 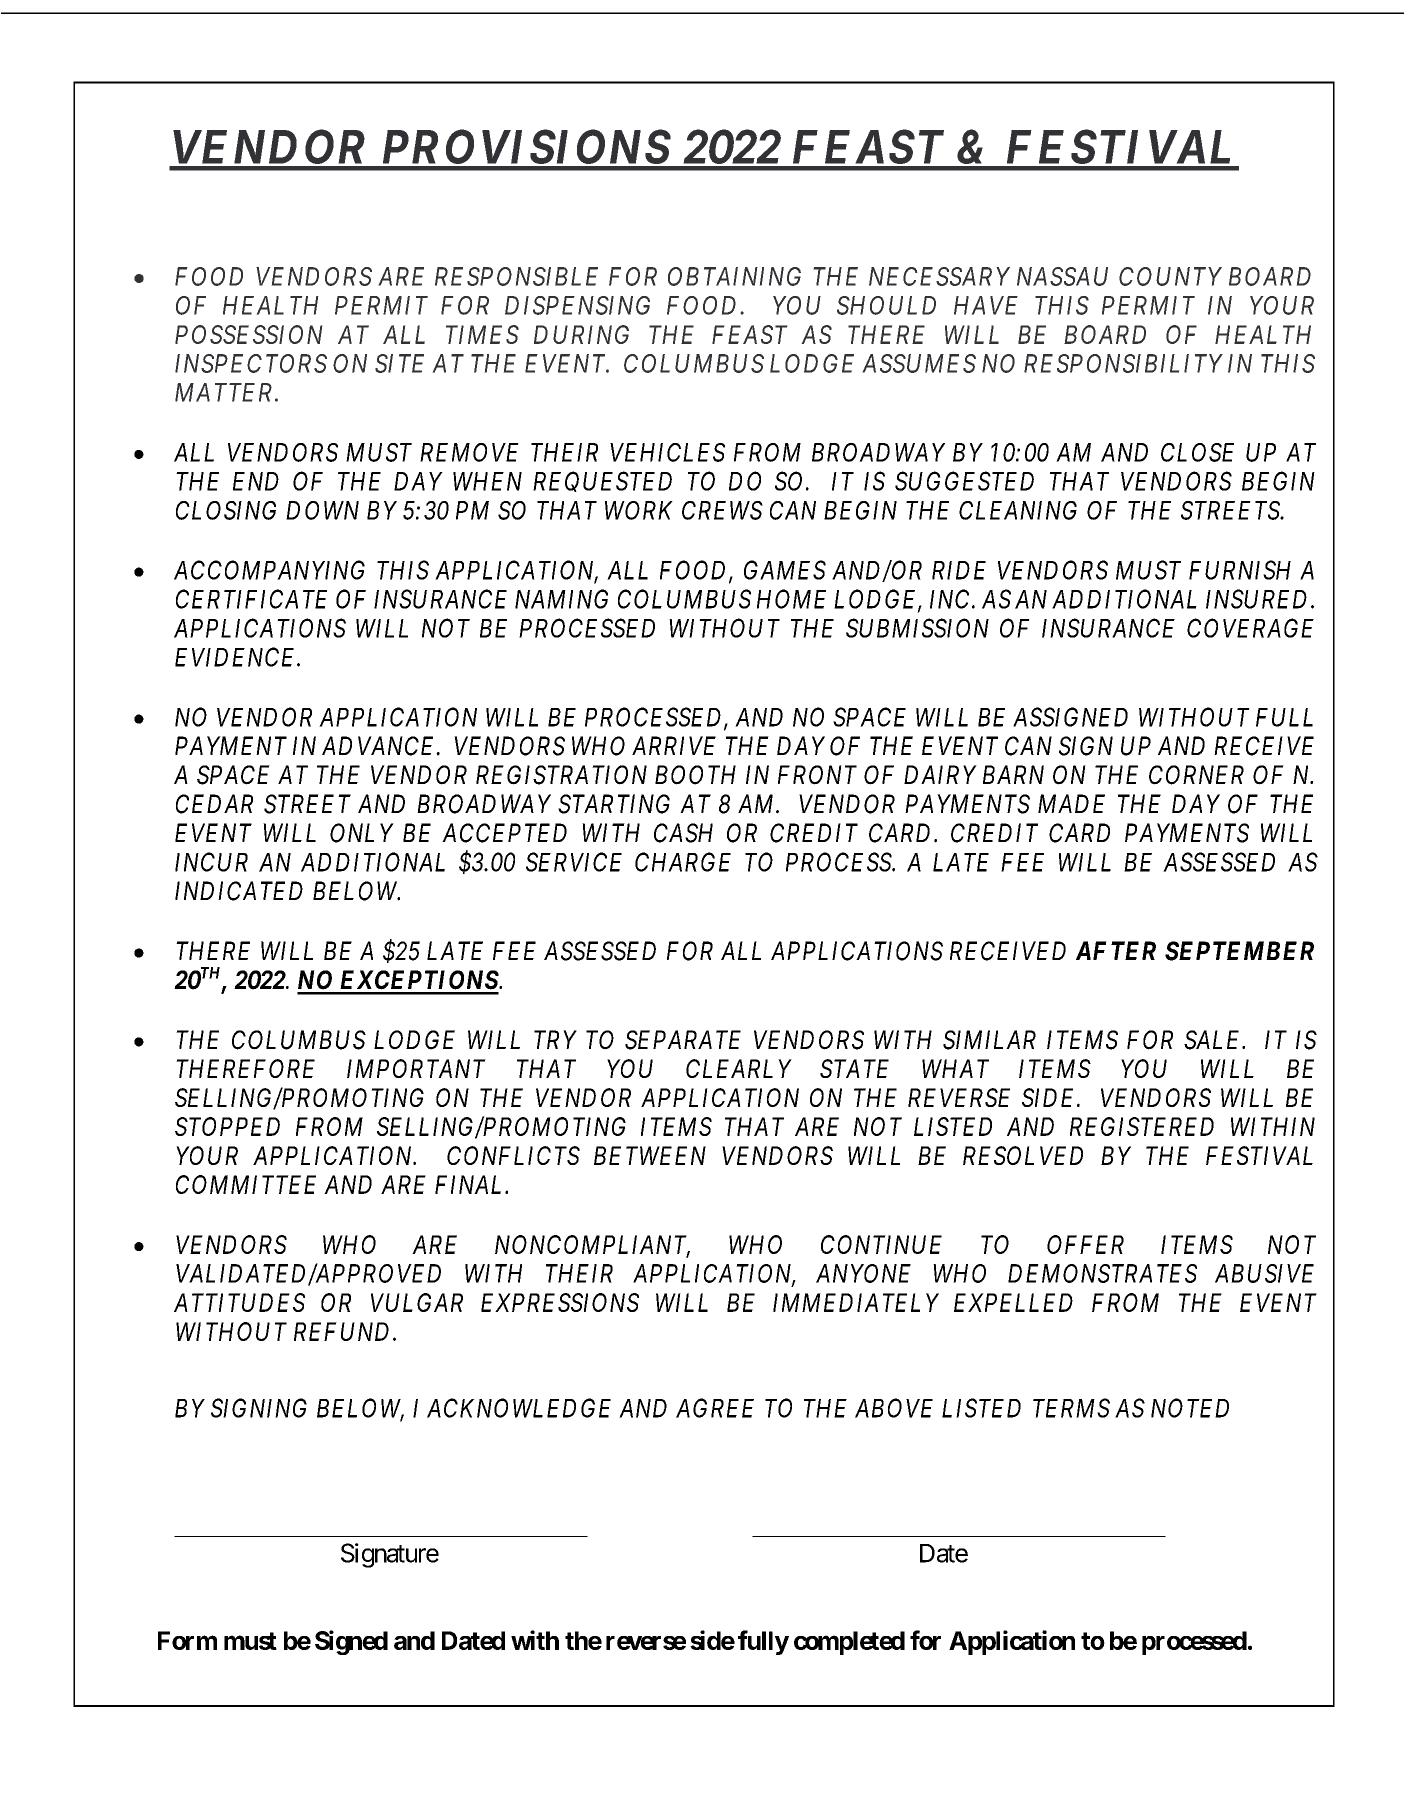 What do you see at coordinates (1116, 950) in the screenshot?
I see `AFTER` at bounding box center [1116, 950].
